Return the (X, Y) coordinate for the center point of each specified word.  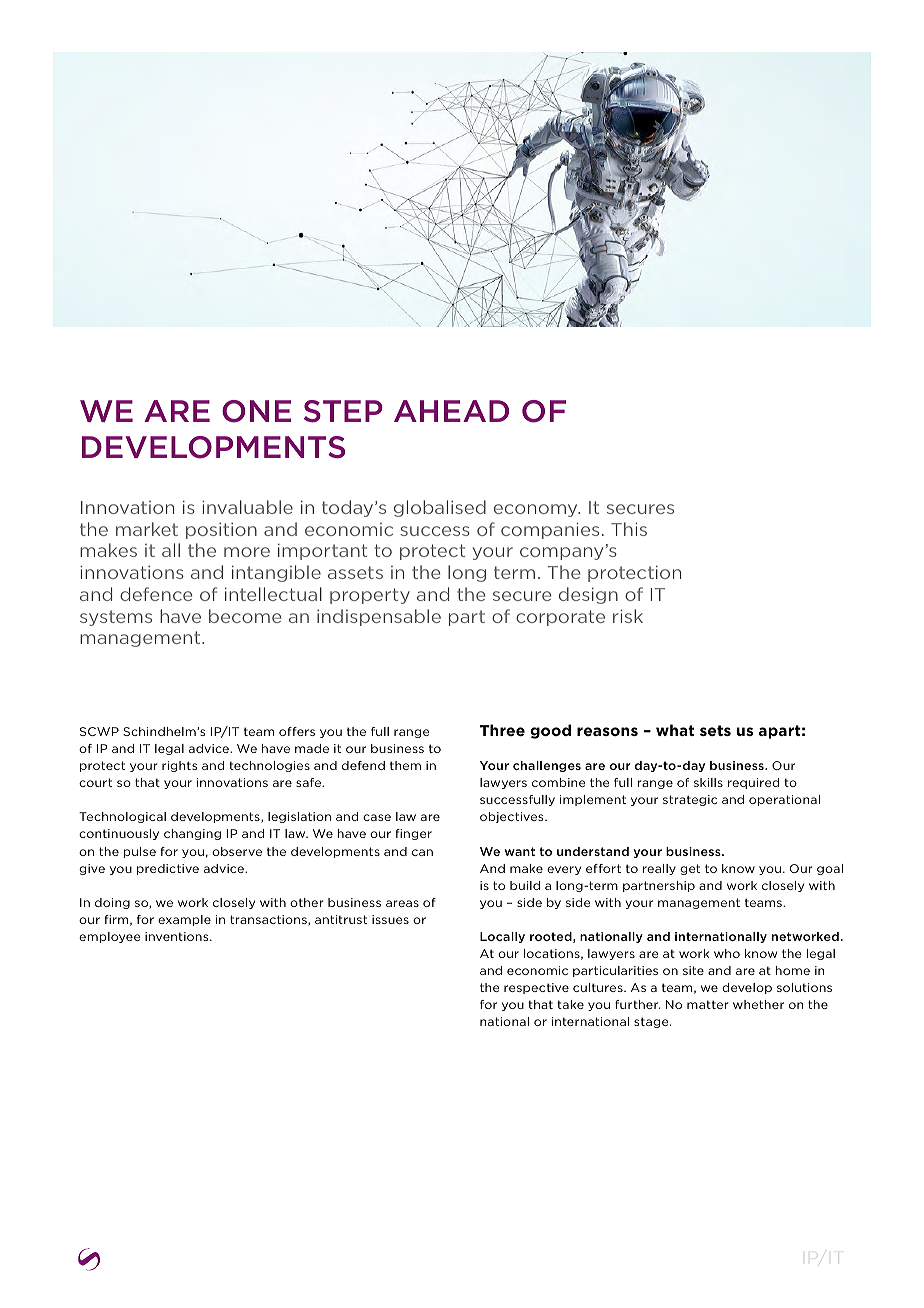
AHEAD (451, 411)
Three (502, 730)
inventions (178, 936)
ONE (256, 411)
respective (536, 988)
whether (758, 1004)
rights (179, 766)
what (675, 730)
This (629, 529)
